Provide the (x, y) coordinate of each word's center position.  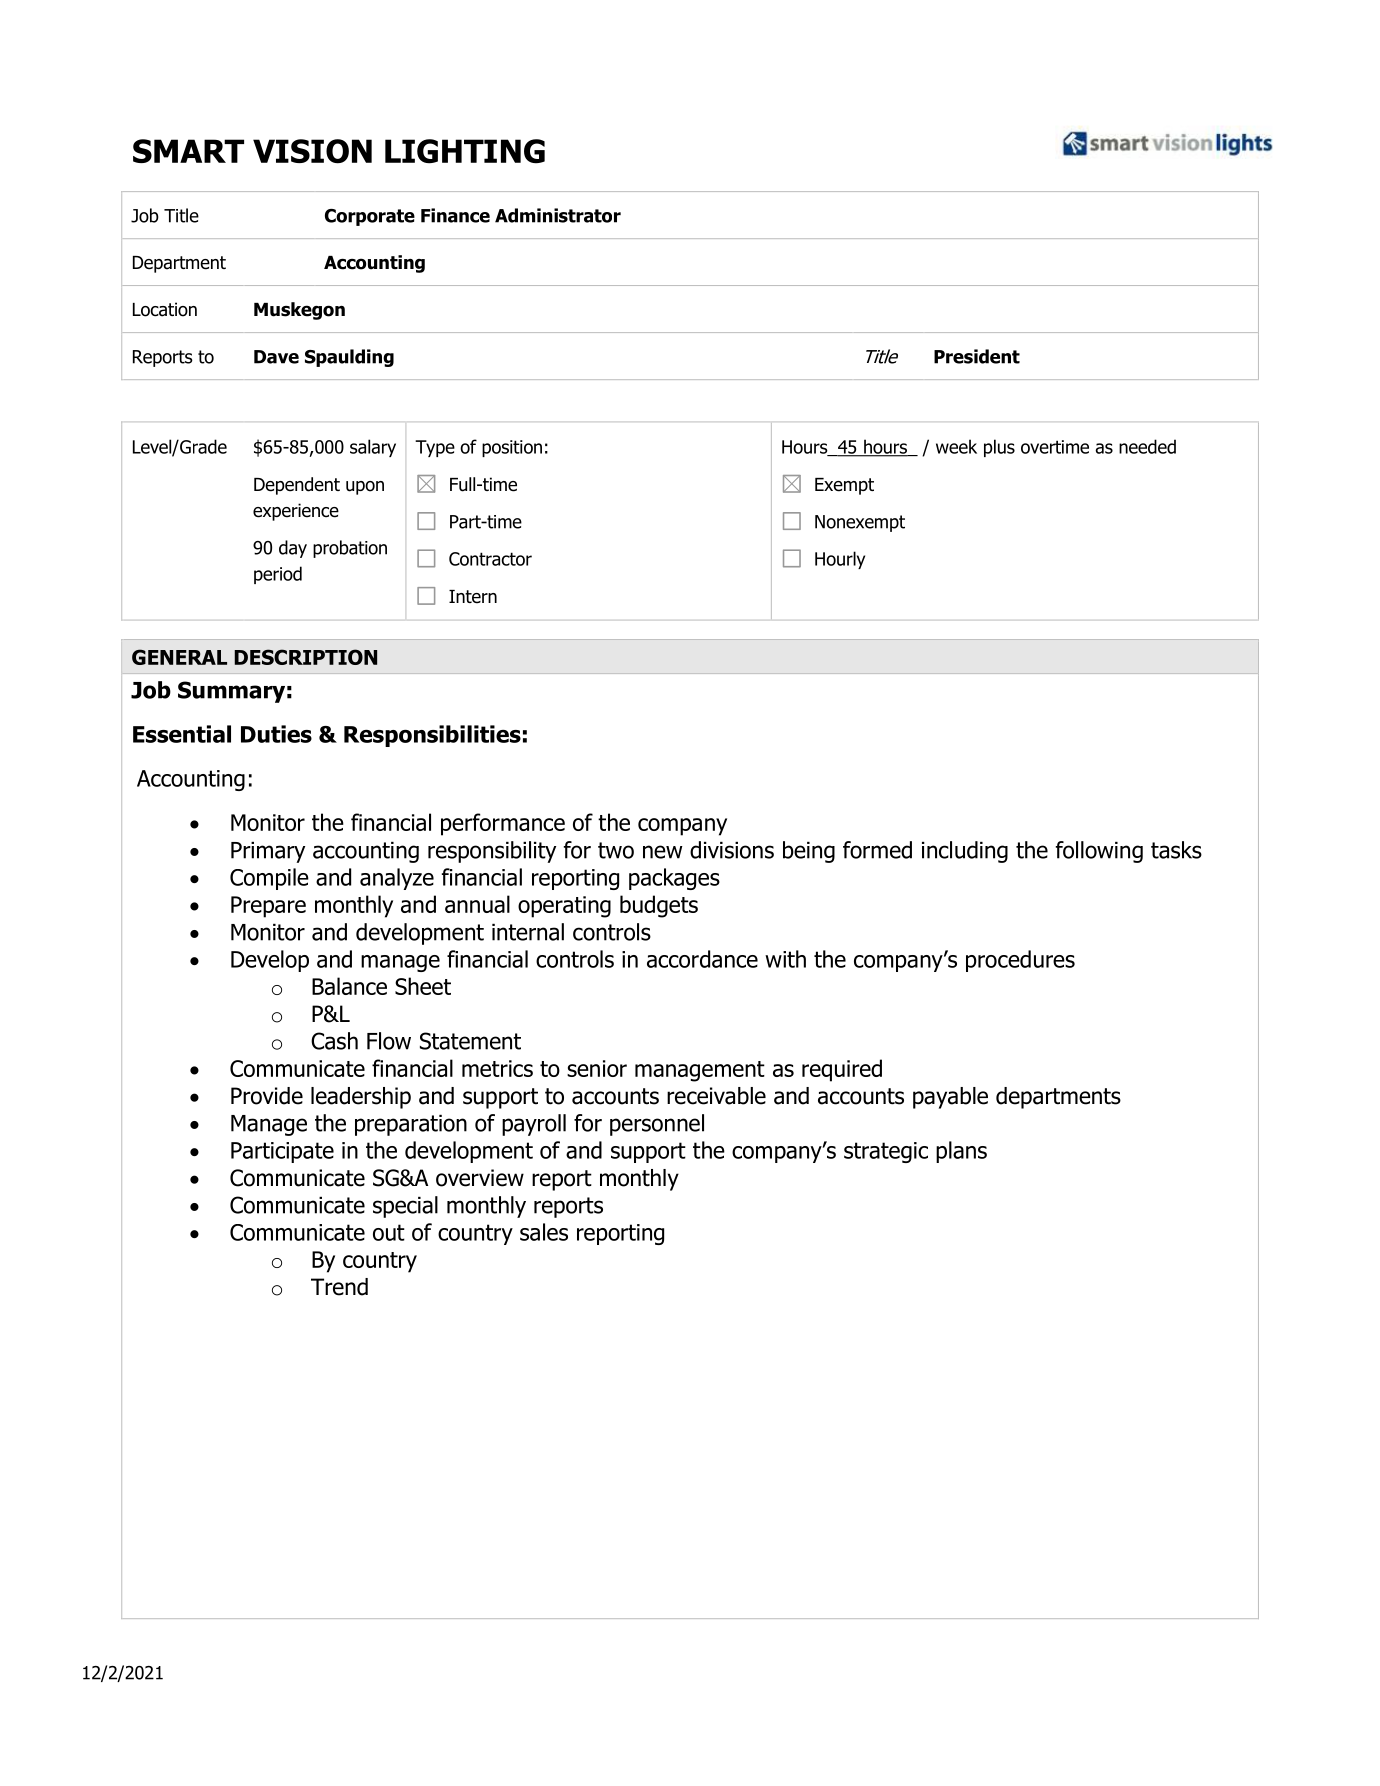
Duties (276, 734)
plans (961, 1152)
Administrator (558, 215)
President (977, 356)
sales (544, 1232)
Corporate (370, 217)
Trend (339, 1287)
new (663, 852)
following (1099, 852)
